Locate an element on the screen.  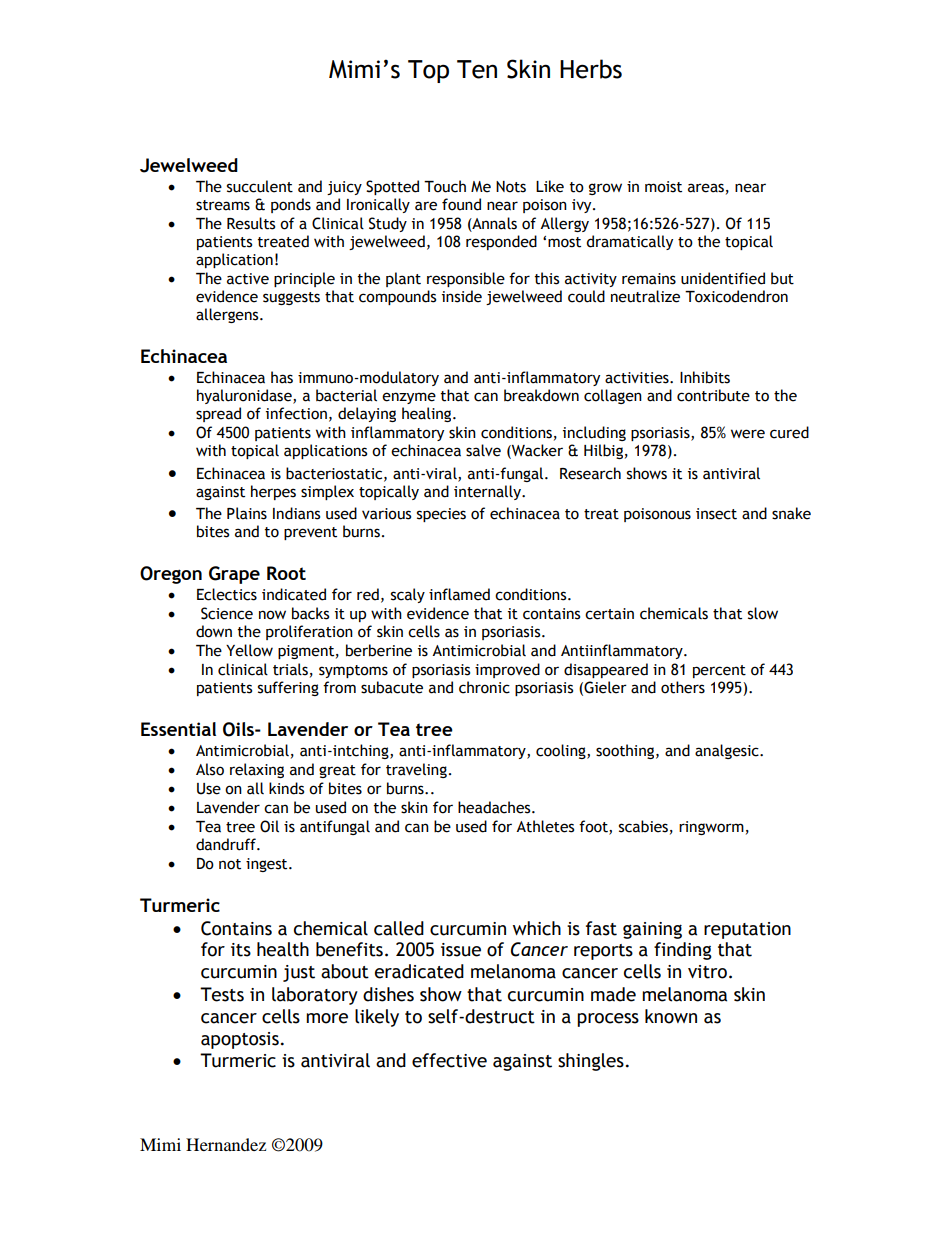
inflamed is located at coordinates (459, 594).
